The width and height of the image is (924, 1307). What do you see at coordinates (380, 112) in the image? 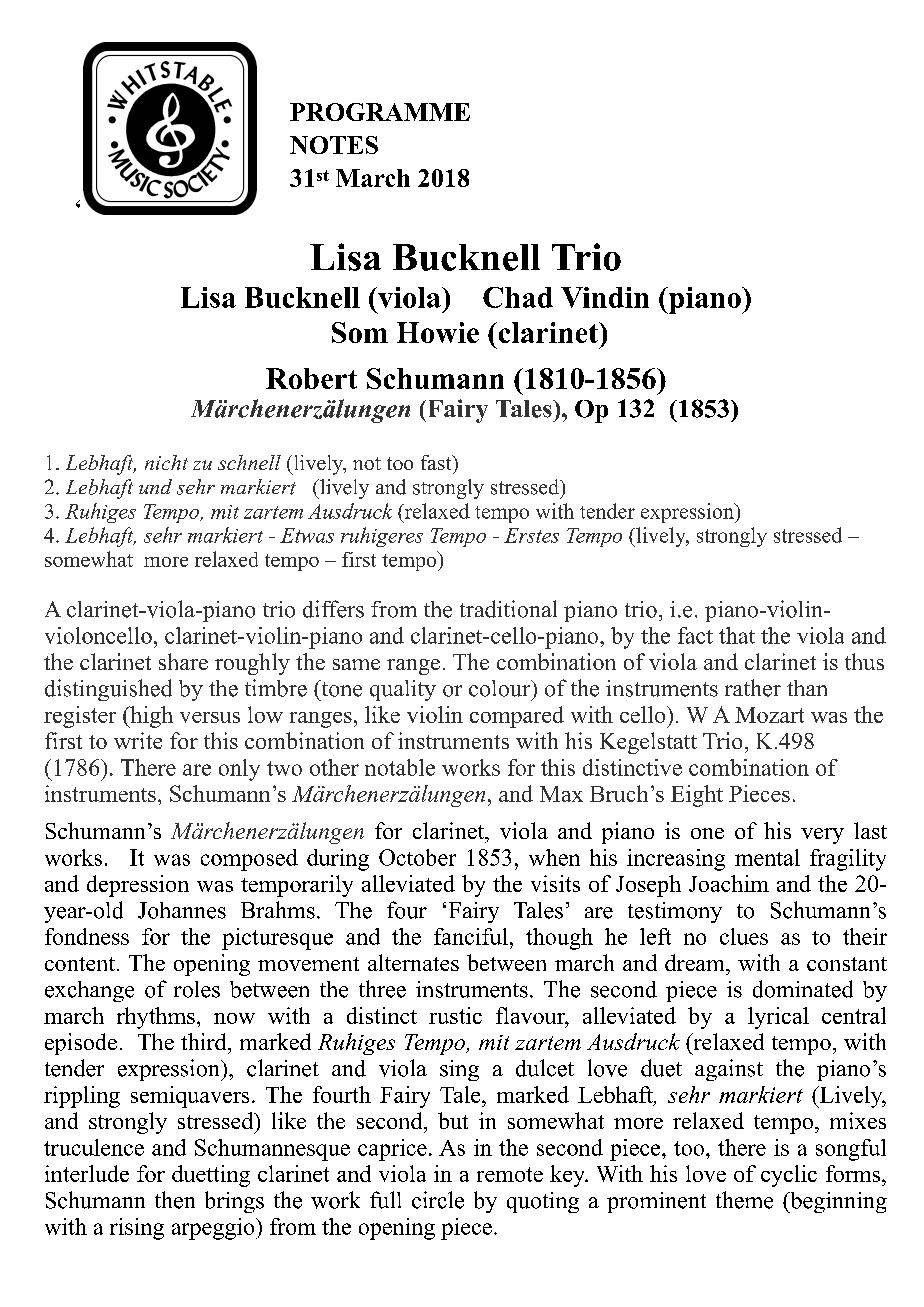
I see `PROGRAMME` at bounding box center [380, 112].
